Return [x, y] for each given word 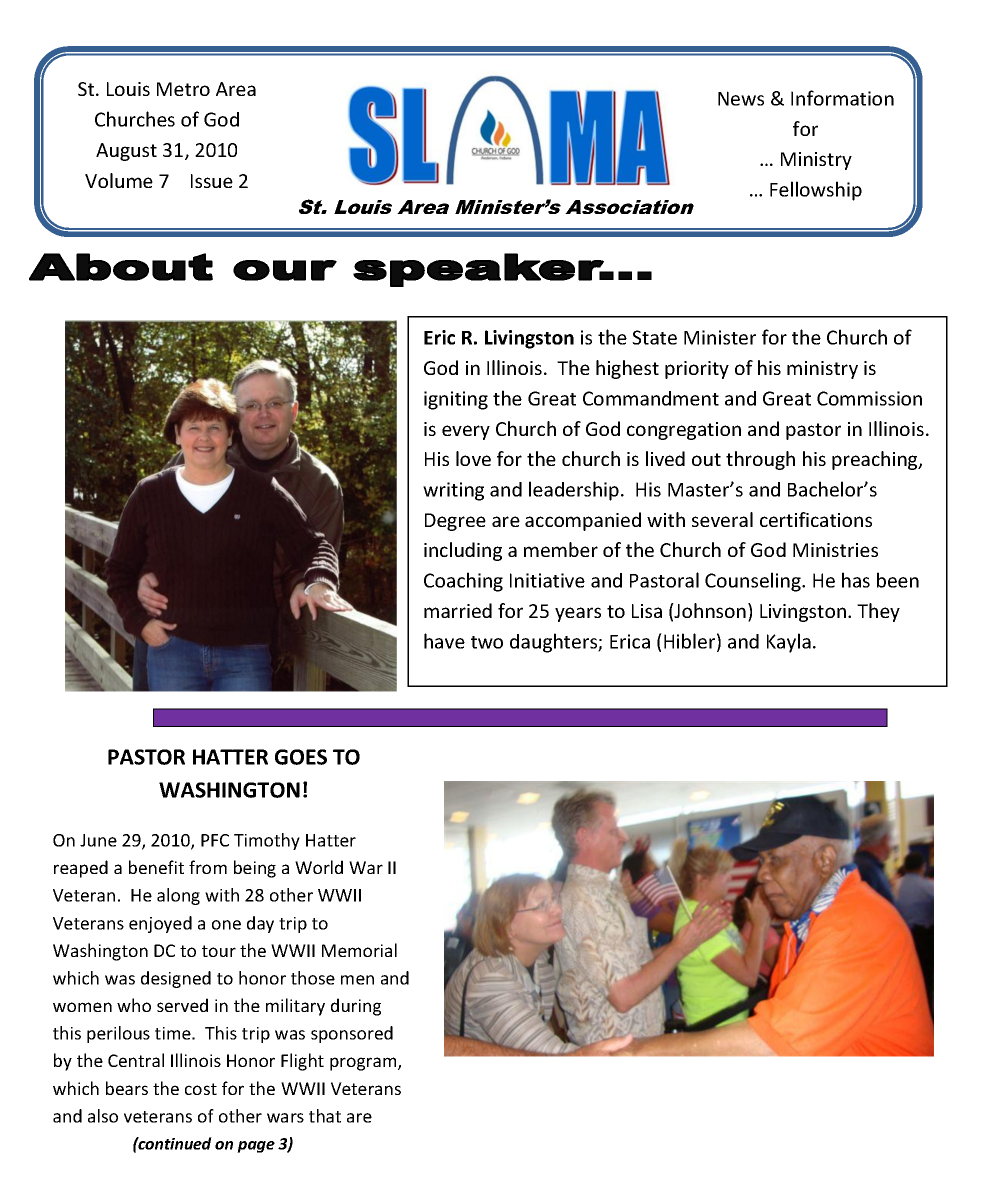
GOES [301, 757]
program [364, 1064]
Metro [183, 89]
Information [842, 98]
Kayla [789, 643]
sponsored [352, 1034]
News [741, 98]
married [458, 610]
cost [201, 1089]
